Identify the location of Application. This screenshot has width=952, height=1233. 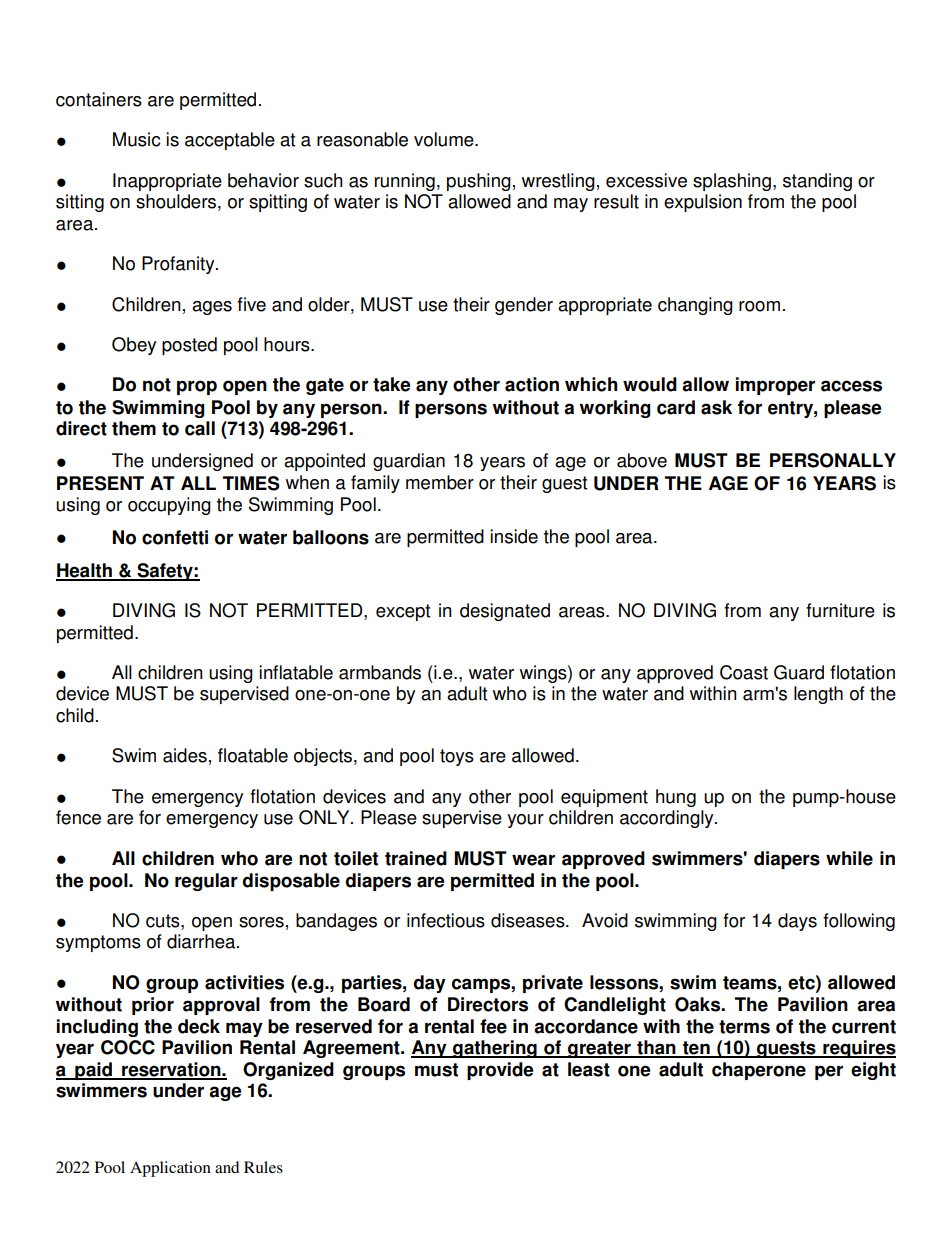
(170, 1169).
